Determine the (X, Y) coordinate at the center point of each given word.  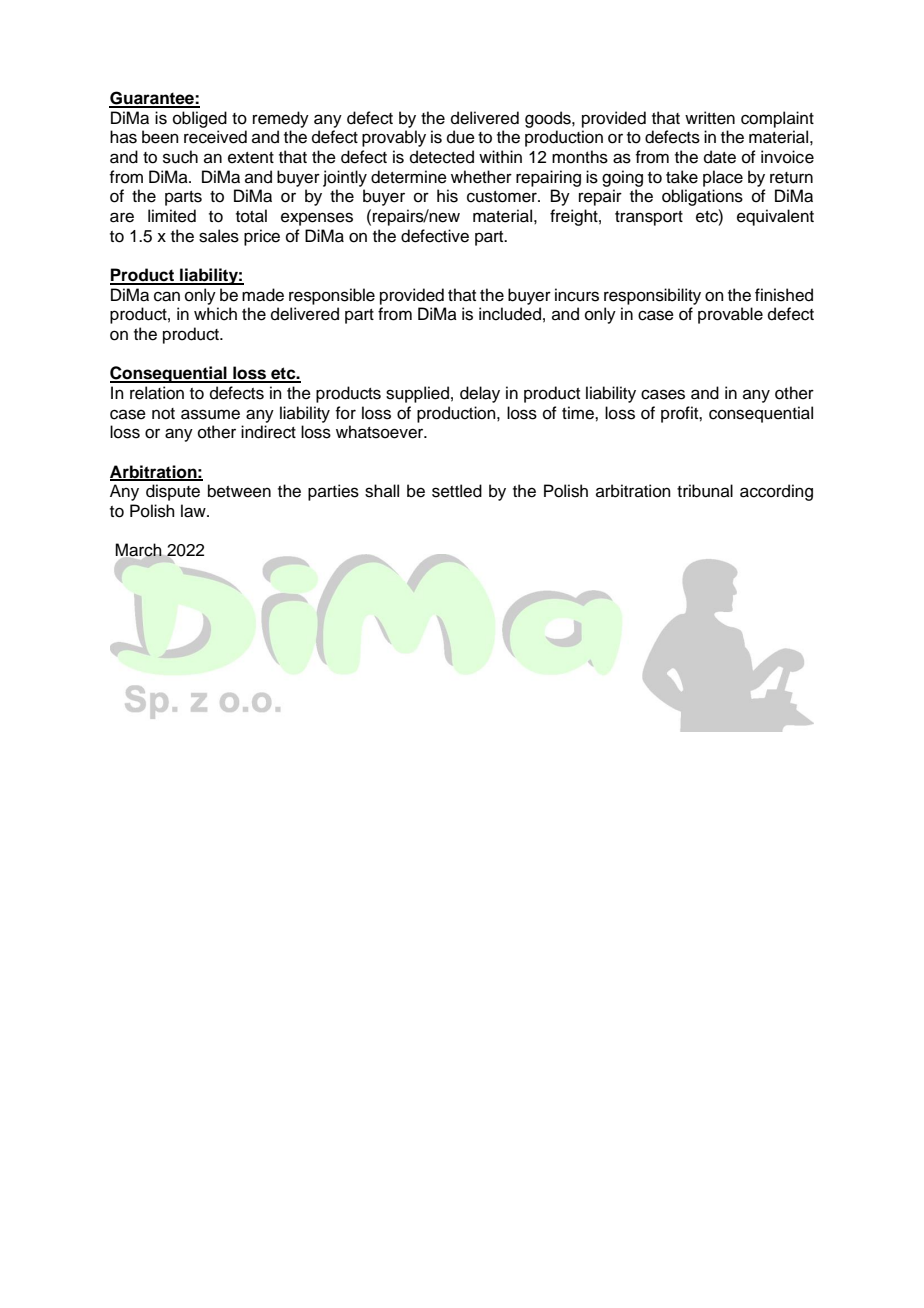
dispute (173, 492)
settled (457, 491)
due (461, 137)
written (710, 118)
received (215, 137)
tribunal (705, 491)
